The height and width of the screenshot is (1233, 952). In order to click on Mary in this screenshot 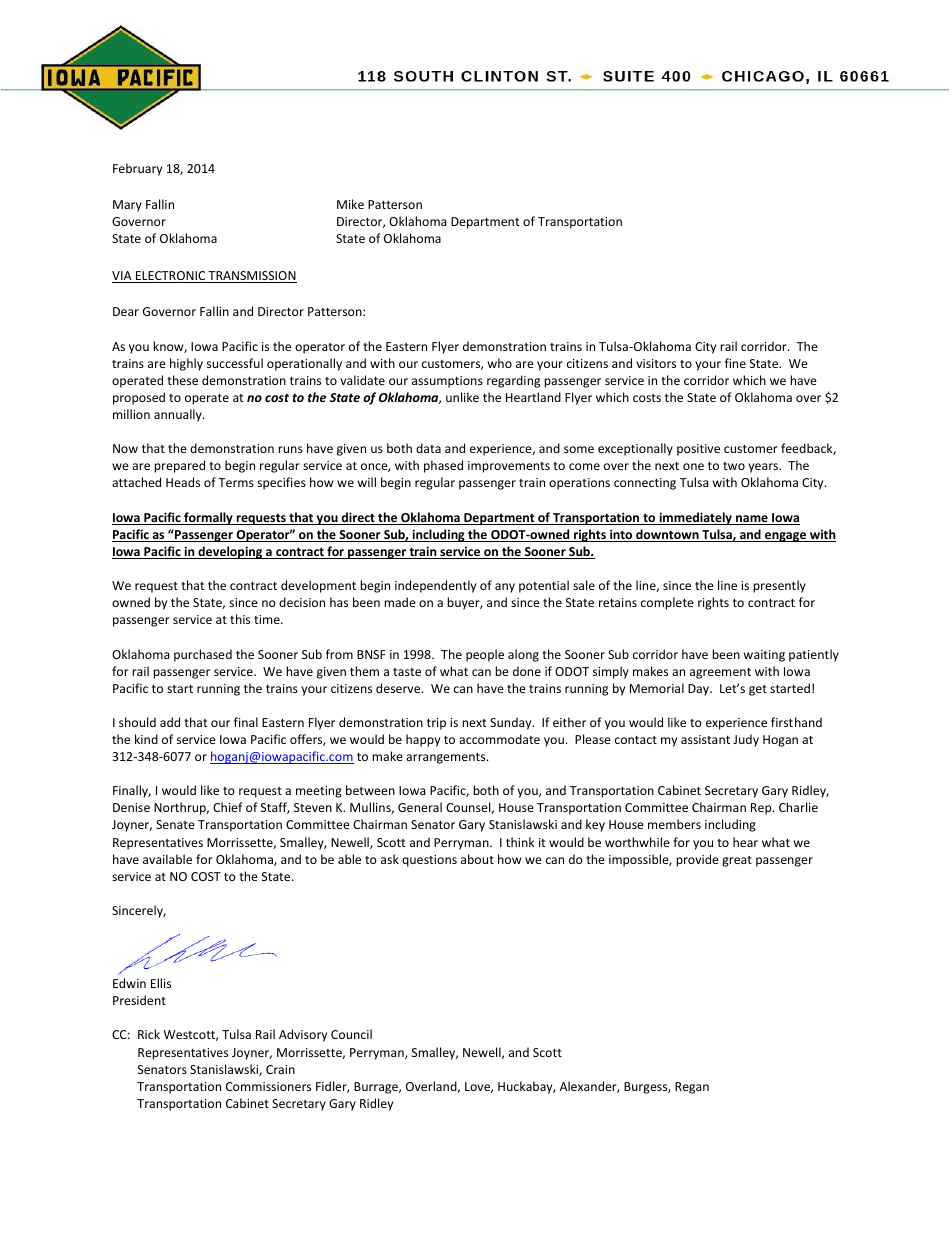, I will do `click(127, 206)`.
